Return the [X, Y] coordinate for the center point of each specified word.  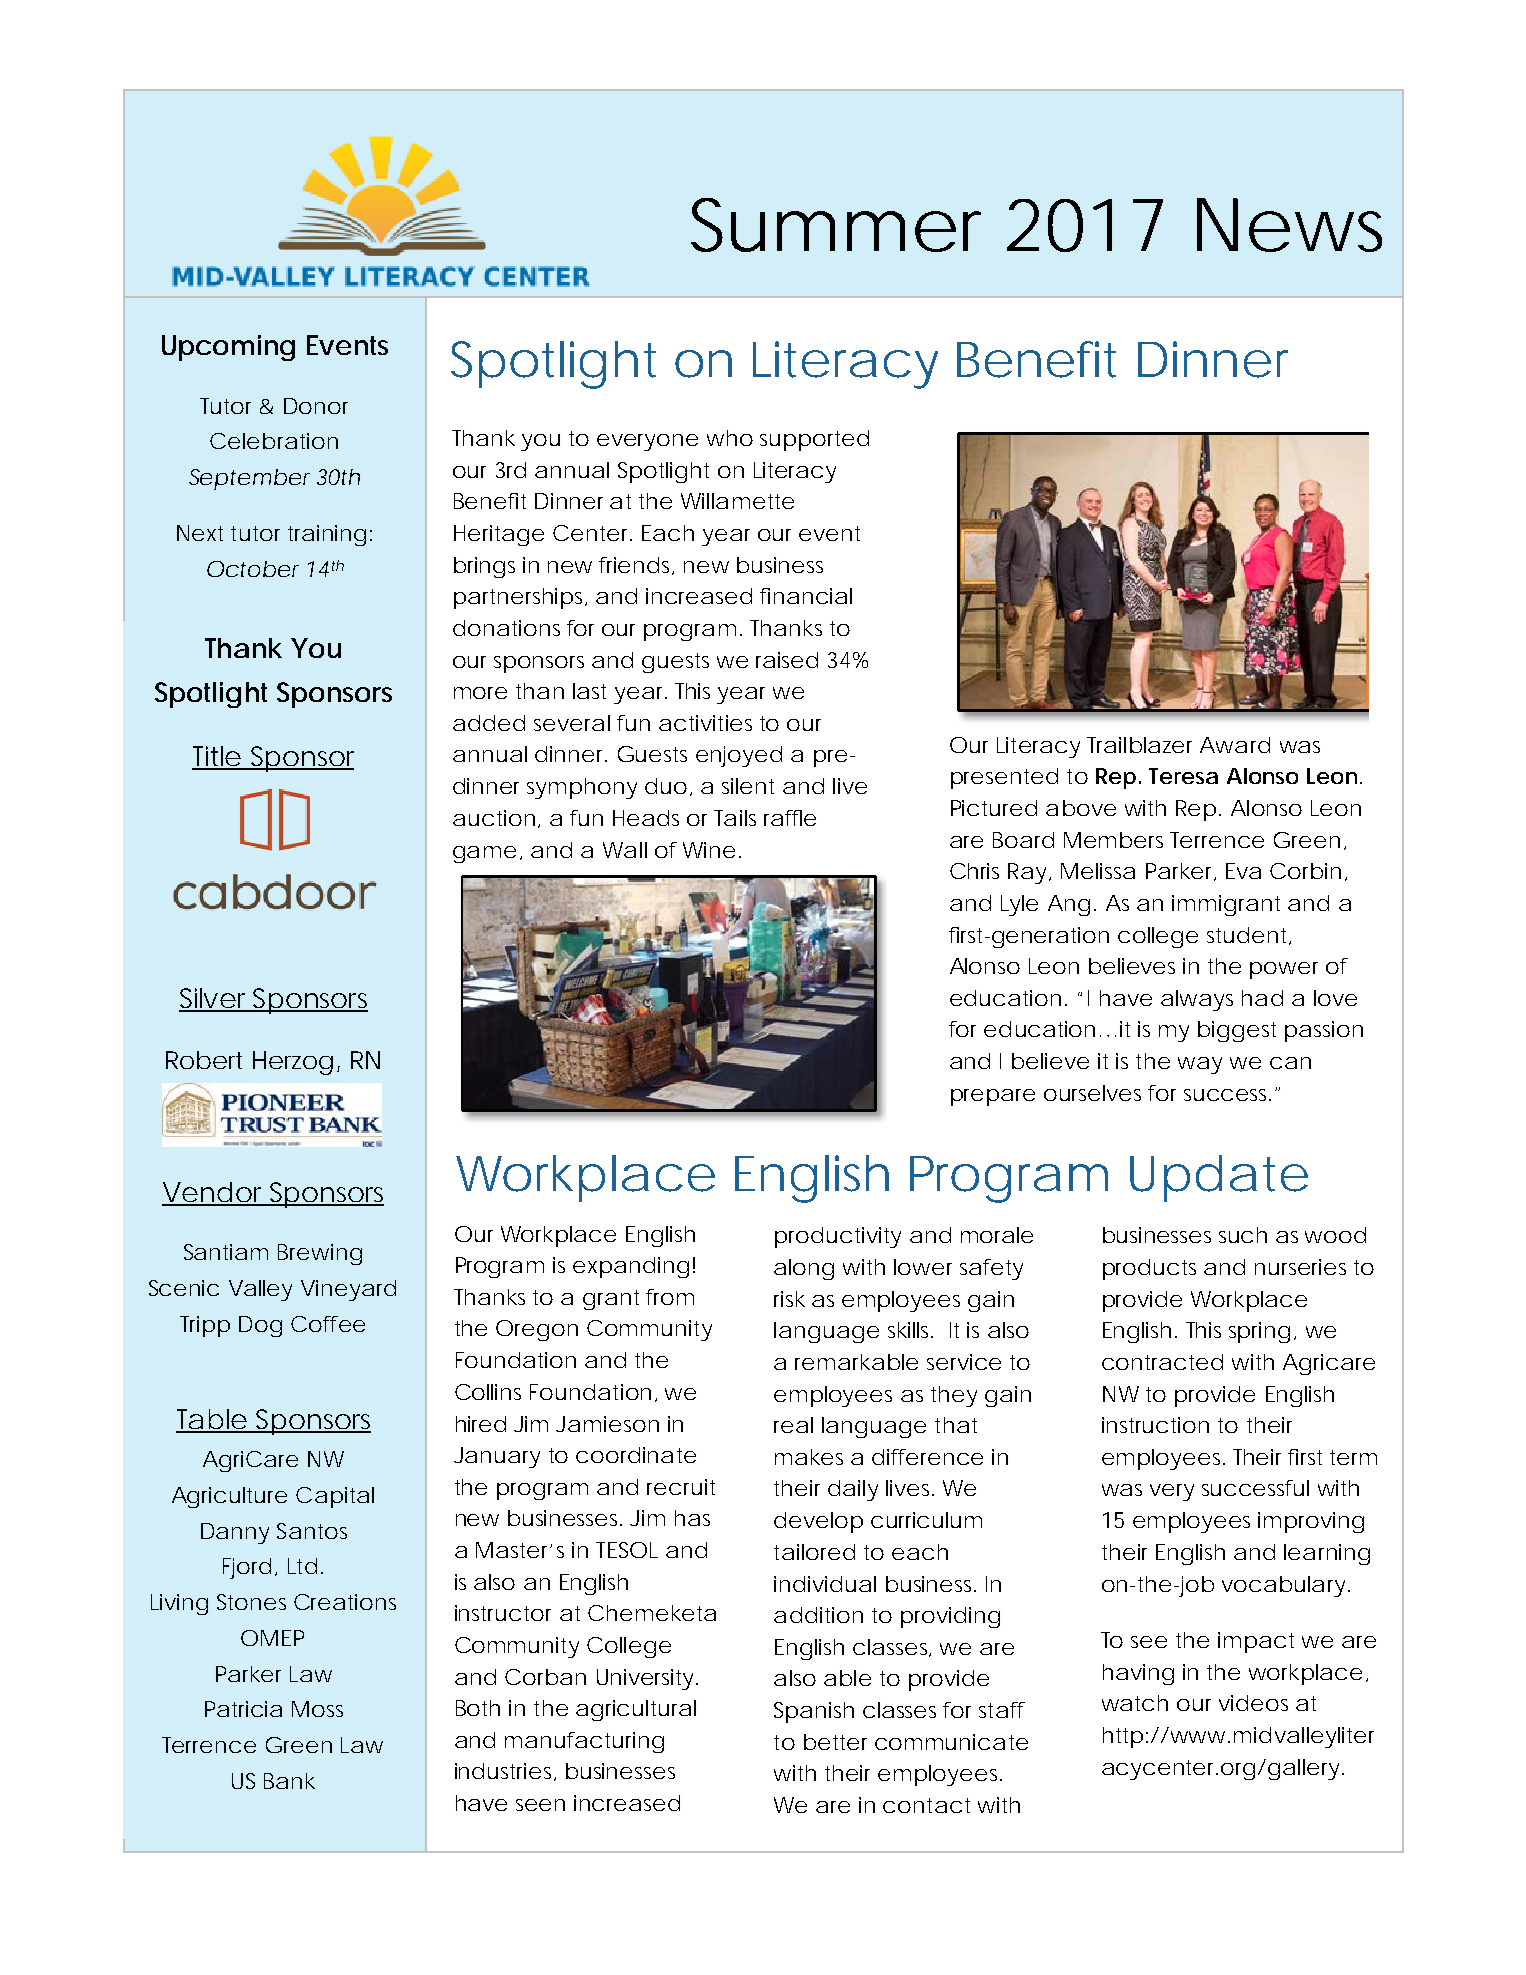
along [804, 1269]
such [1243, 1235]
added [489, 723]
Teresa [1183, 776]
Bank [289, 1781]
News [1289, 225]
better [835, 1742]
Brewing [320, 1254]
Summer [836, 225]
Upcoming [228, 348]
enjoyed [739, 756]
